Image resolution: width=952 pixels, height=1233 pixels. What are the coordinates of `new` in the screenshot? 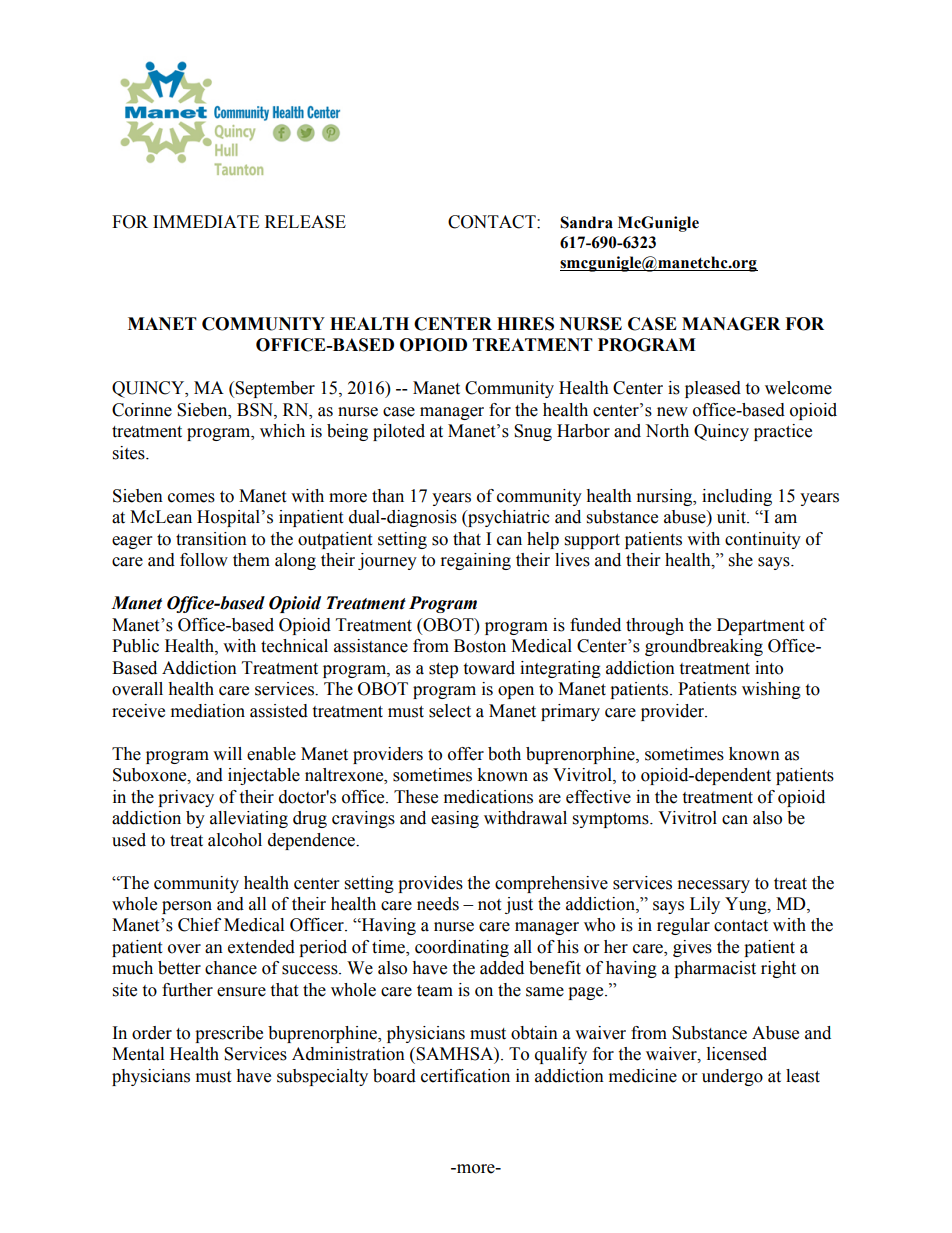 It's located at (672, 412).
